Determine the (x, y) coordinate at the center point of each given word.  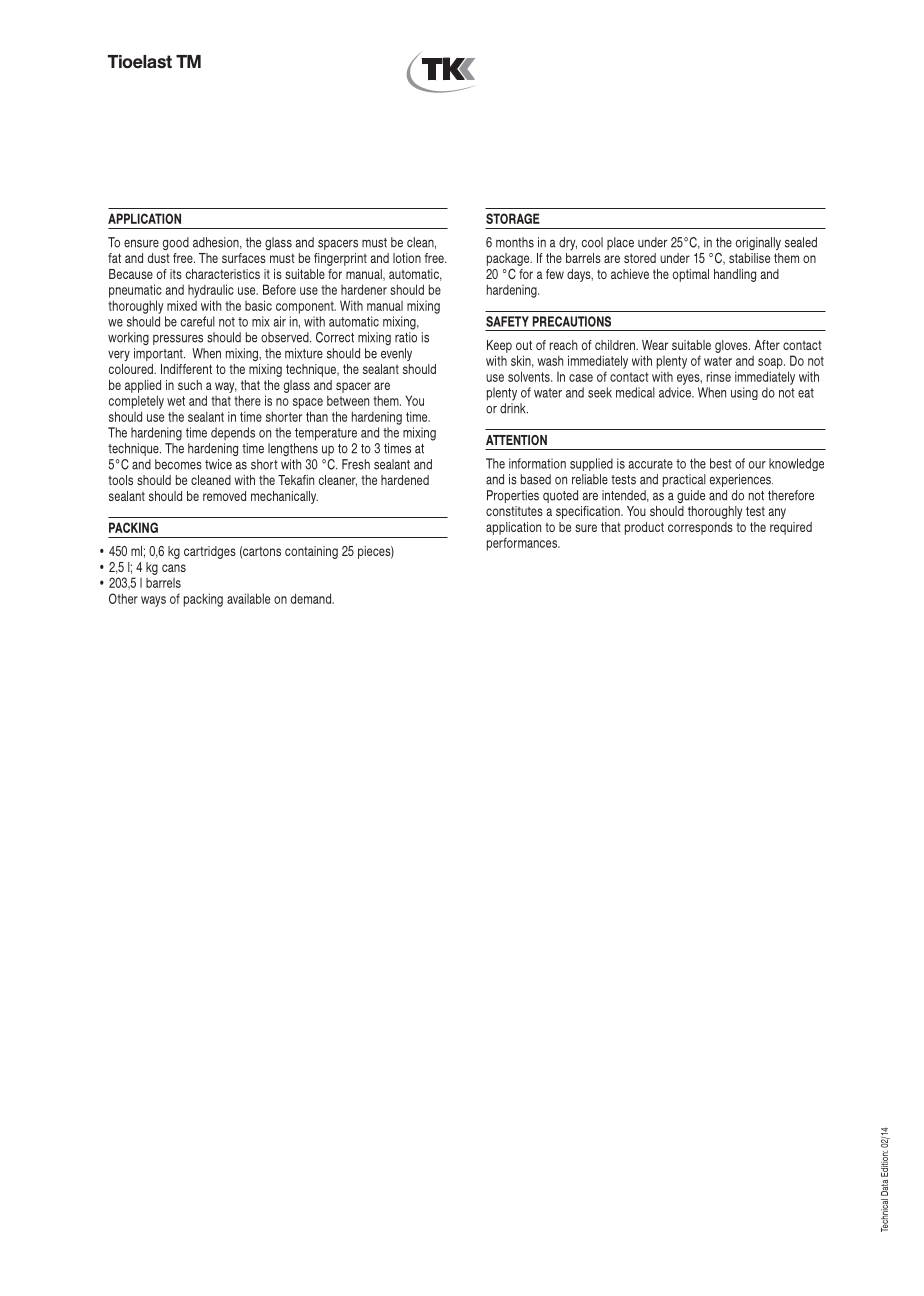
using (744, 393)
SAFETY (507, 321)
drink (514, 408)
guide (691, 496)
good (176, 243)
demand (312, 598)
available (248, 598)
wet (176, 401)
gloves (732, 346)
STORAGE (513, 218)
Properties (513, 496)
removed (224, 496)
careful (198, 321)
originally (758, 243)
